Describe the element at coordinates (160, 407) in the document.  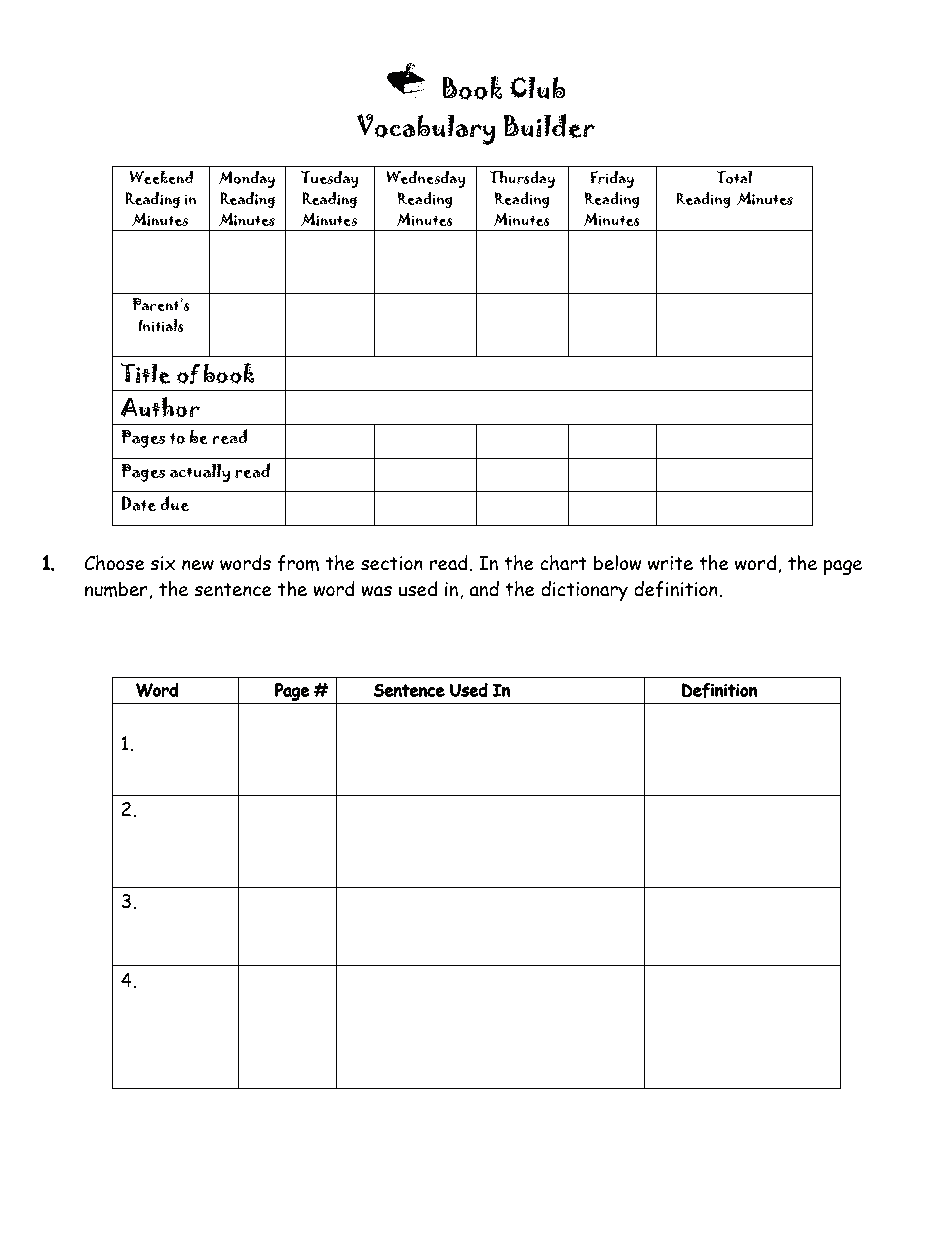
I see `Author` at that location.
